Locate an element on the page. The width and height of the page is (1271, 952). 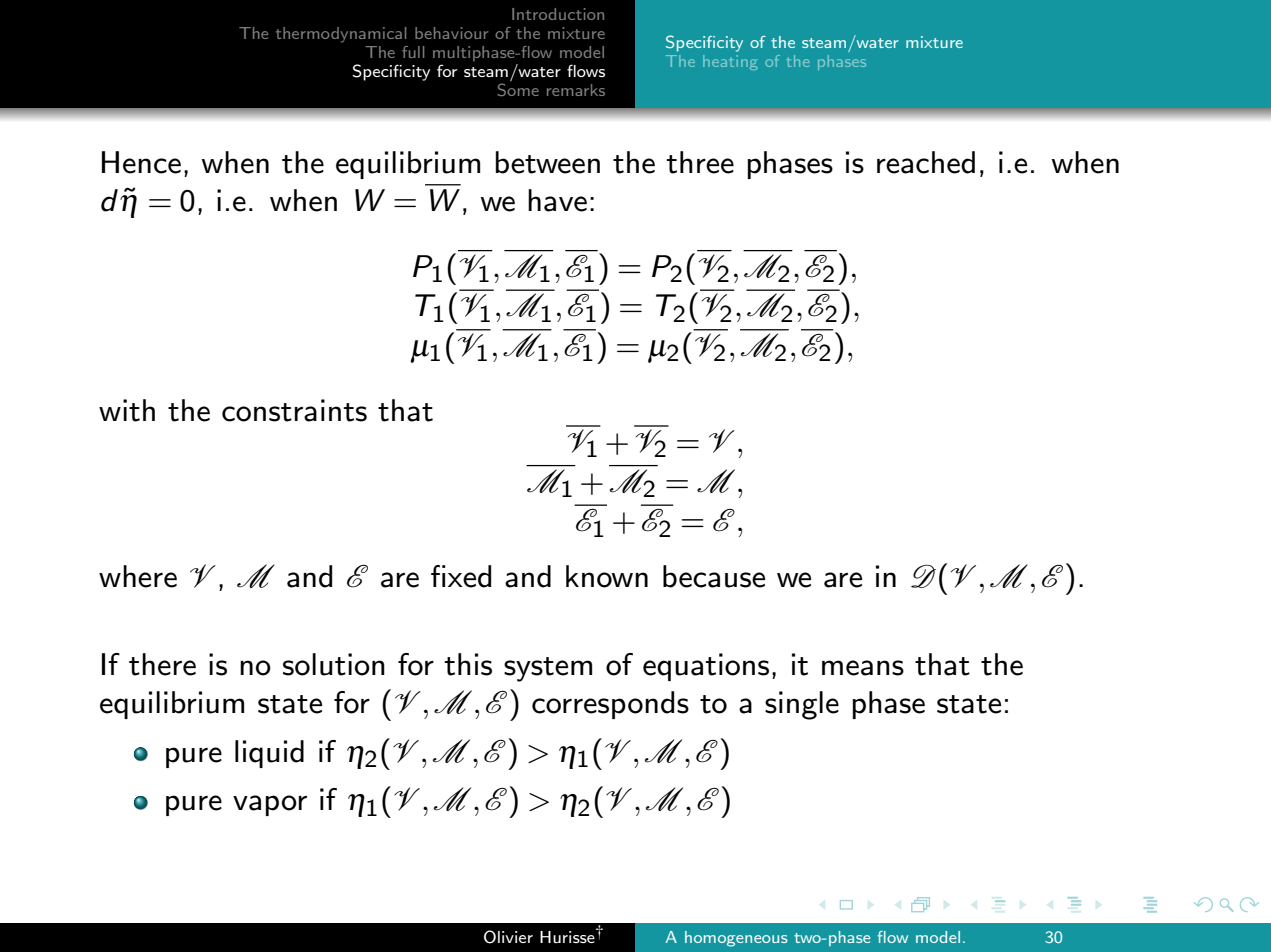
heating is located at coordinates (730, 62).
